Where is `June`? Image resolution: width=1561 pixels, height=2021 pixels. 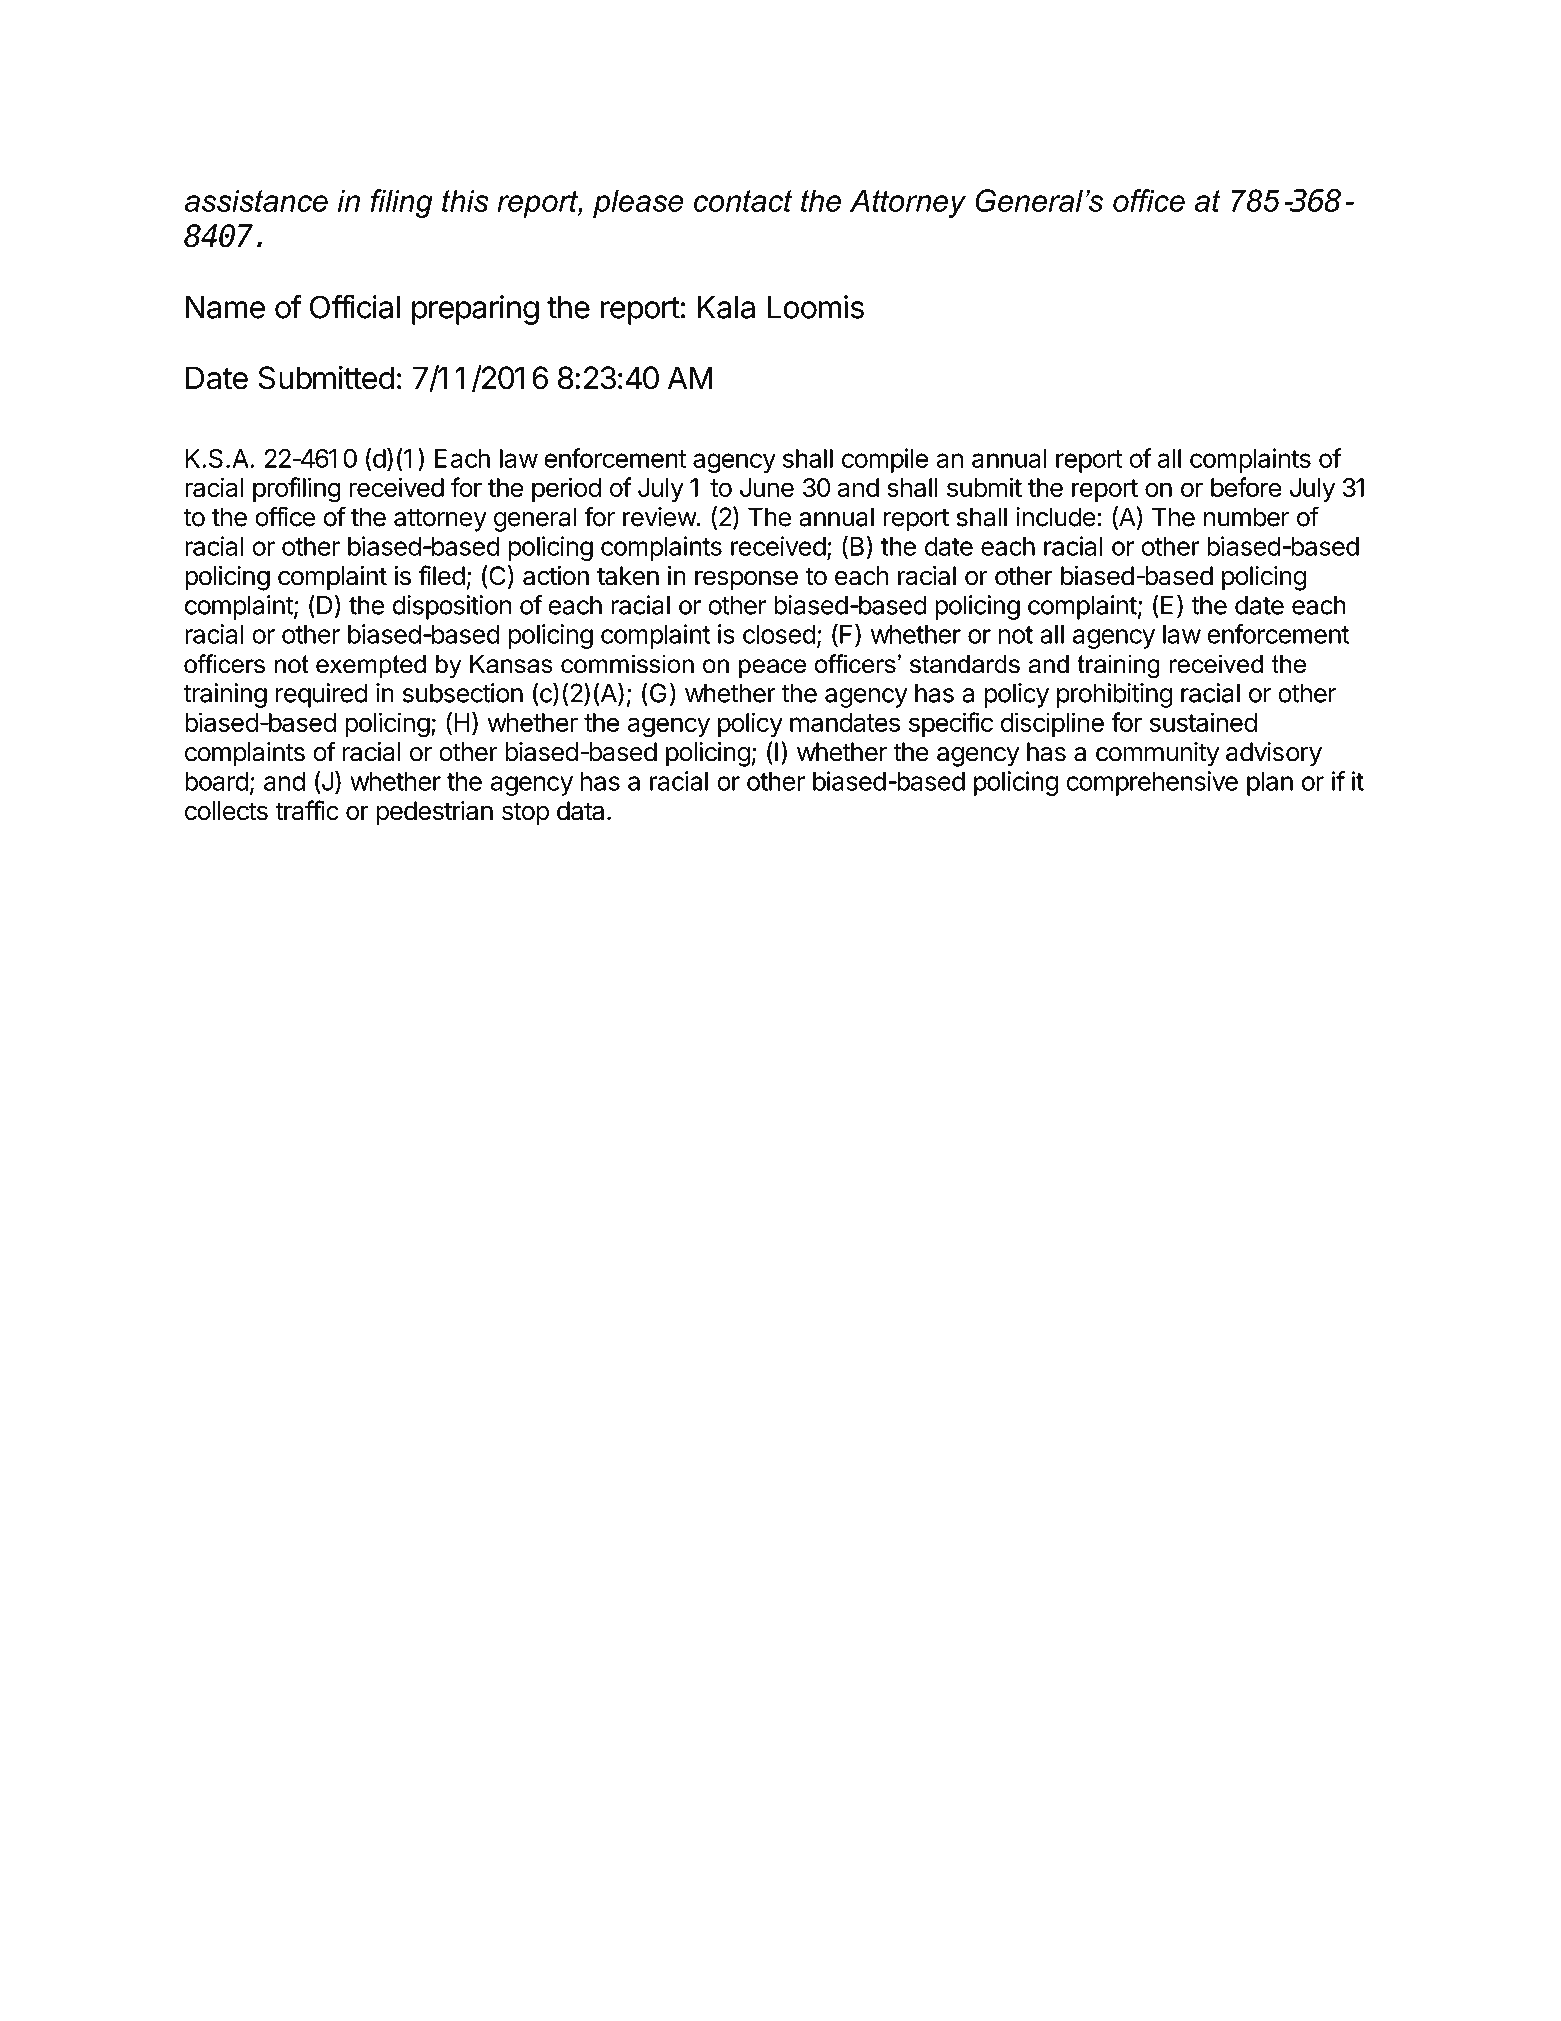 June is located at coordinates (767, 487).
